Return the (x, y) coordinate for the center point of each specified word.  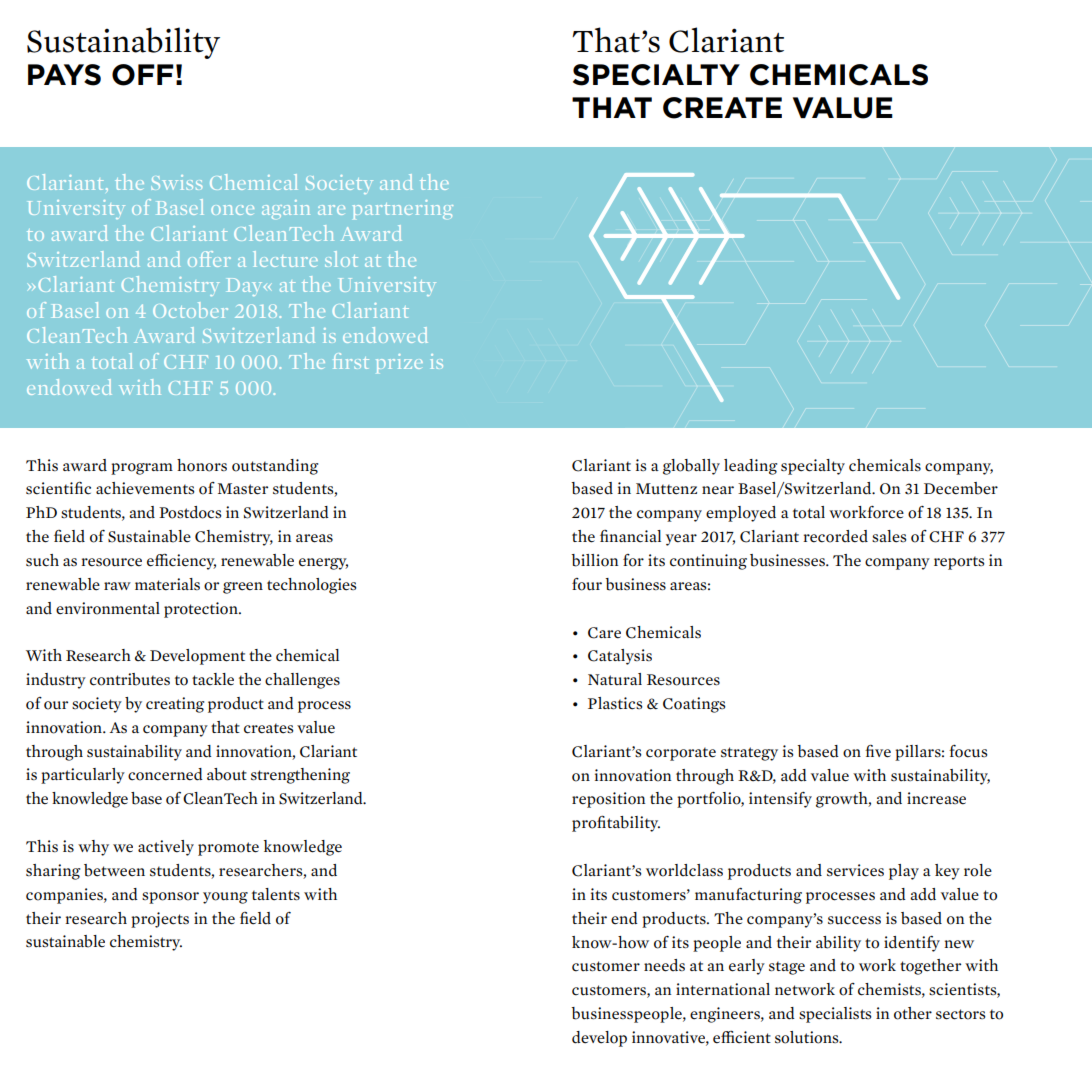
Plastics (615, 703)
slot (341, 259)
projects (160, 920)
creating (175, 705)
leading (750, 467)
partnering (403, 209)
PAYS (64, 75)
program (142, 469)
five (878, 751)
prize (399, 363)
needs (664, 965)
